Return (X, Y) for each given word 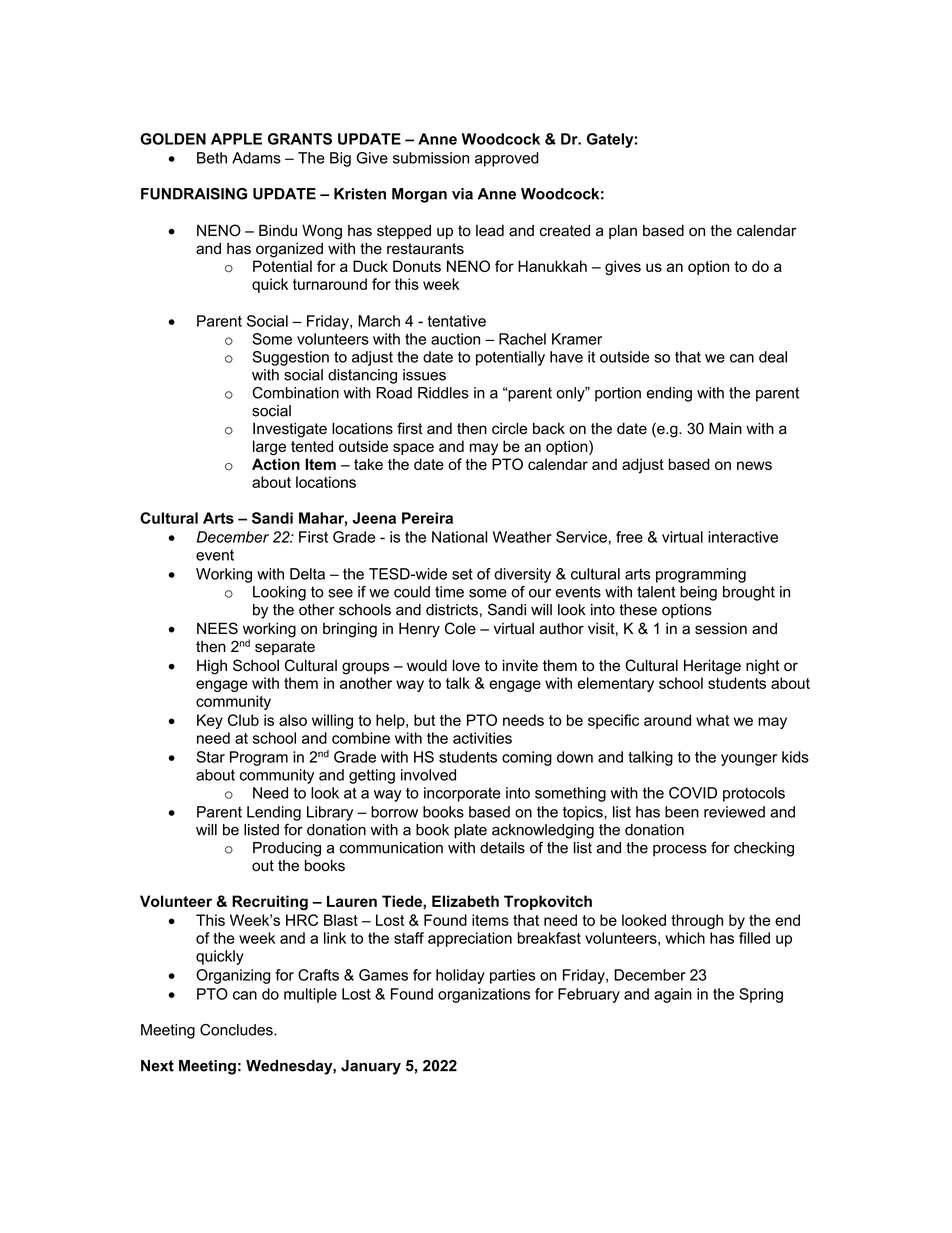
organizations (484, 995)
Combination (295, 393)
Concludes (237, 1030)
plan (623, 231)
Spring (761, 995)
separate (285, 648)
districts (452, 610)
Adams (256, 158)
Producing (287, 849)
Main (725, 428)
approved (507, 159)
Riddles (443, 393)
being (698, 593)
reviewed (734, 812)
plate (470, 831)
